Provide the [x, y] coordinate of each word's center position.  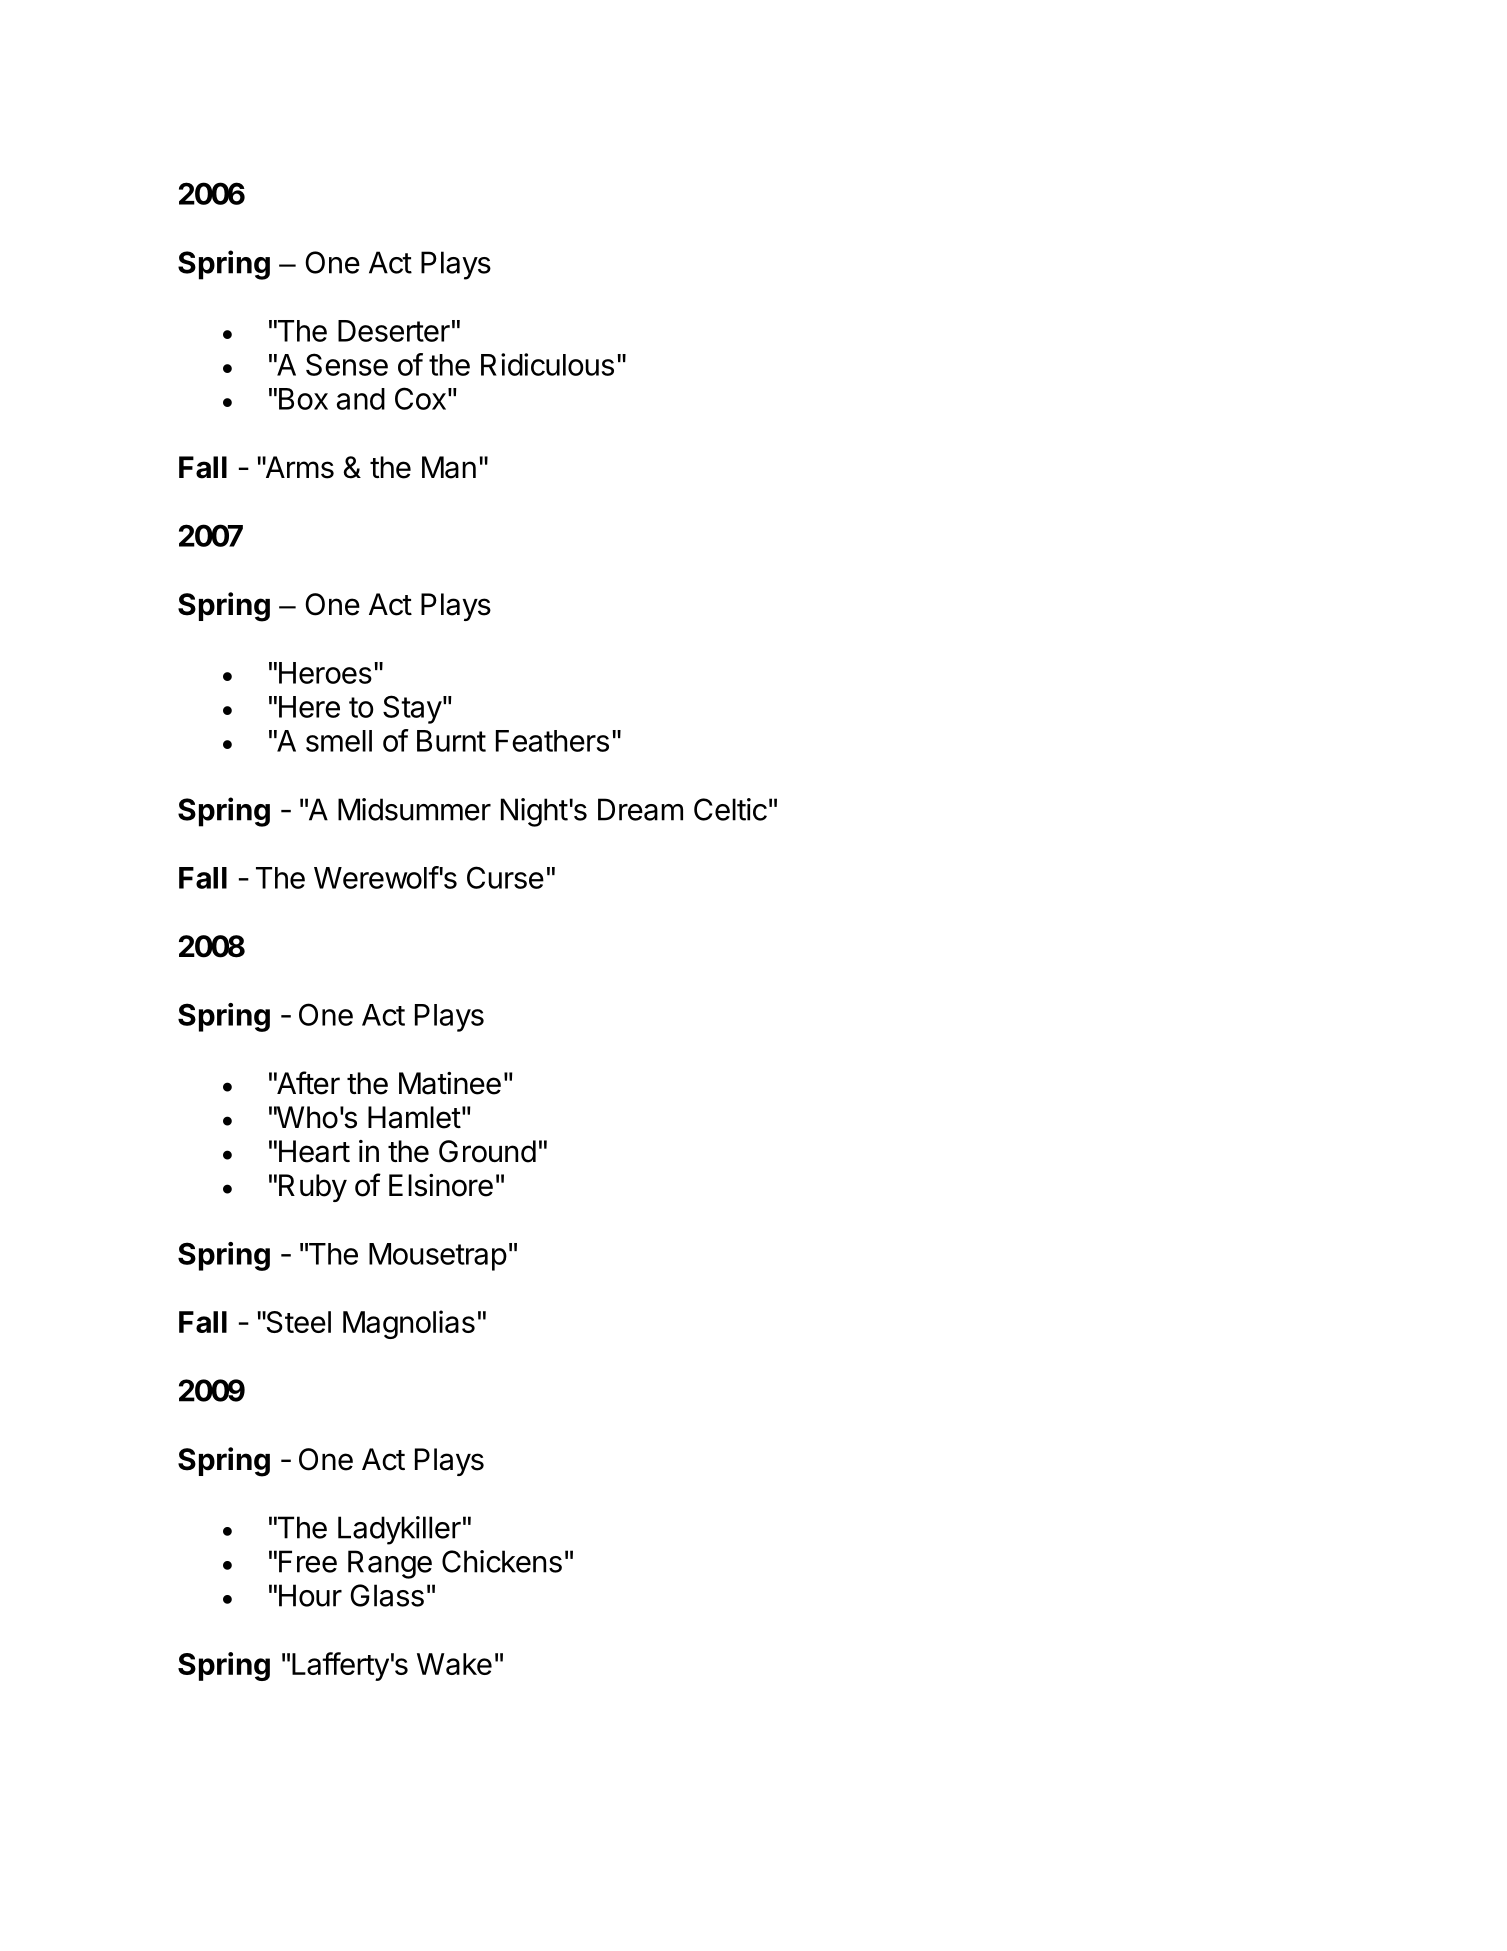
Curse [505, 877]
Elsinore [441, 1185]
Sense [347, 364]
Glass [387, 1595]
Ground [487, 1151]
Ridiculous [547, 364]
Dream [640, 809]
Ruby [313, 1188]
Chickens [502, 1561]
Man [449, 467]
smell [339, 741]
